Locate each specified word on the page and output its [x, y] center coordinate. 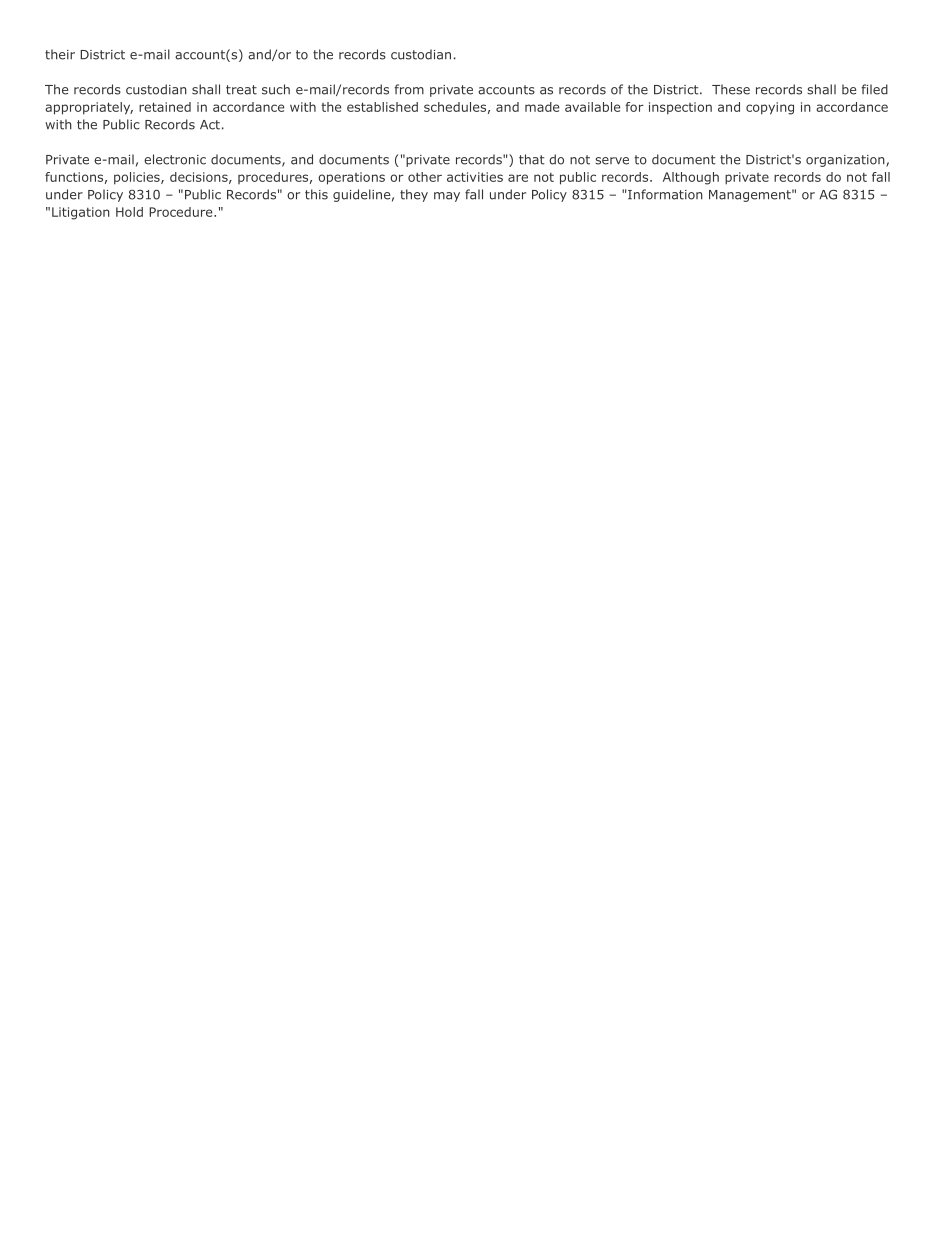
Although [691, 178]
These [731, 89]
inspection [680, 108]
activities [475, 177]
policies [138, 178]
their [60, 54]
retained [165, 107]
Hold [129, 212]
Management [750, 196]
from [409, 89]
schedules [455, 107]
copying [770, 108]
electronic [175, 159]
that [532, 159]
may [447, 197]
